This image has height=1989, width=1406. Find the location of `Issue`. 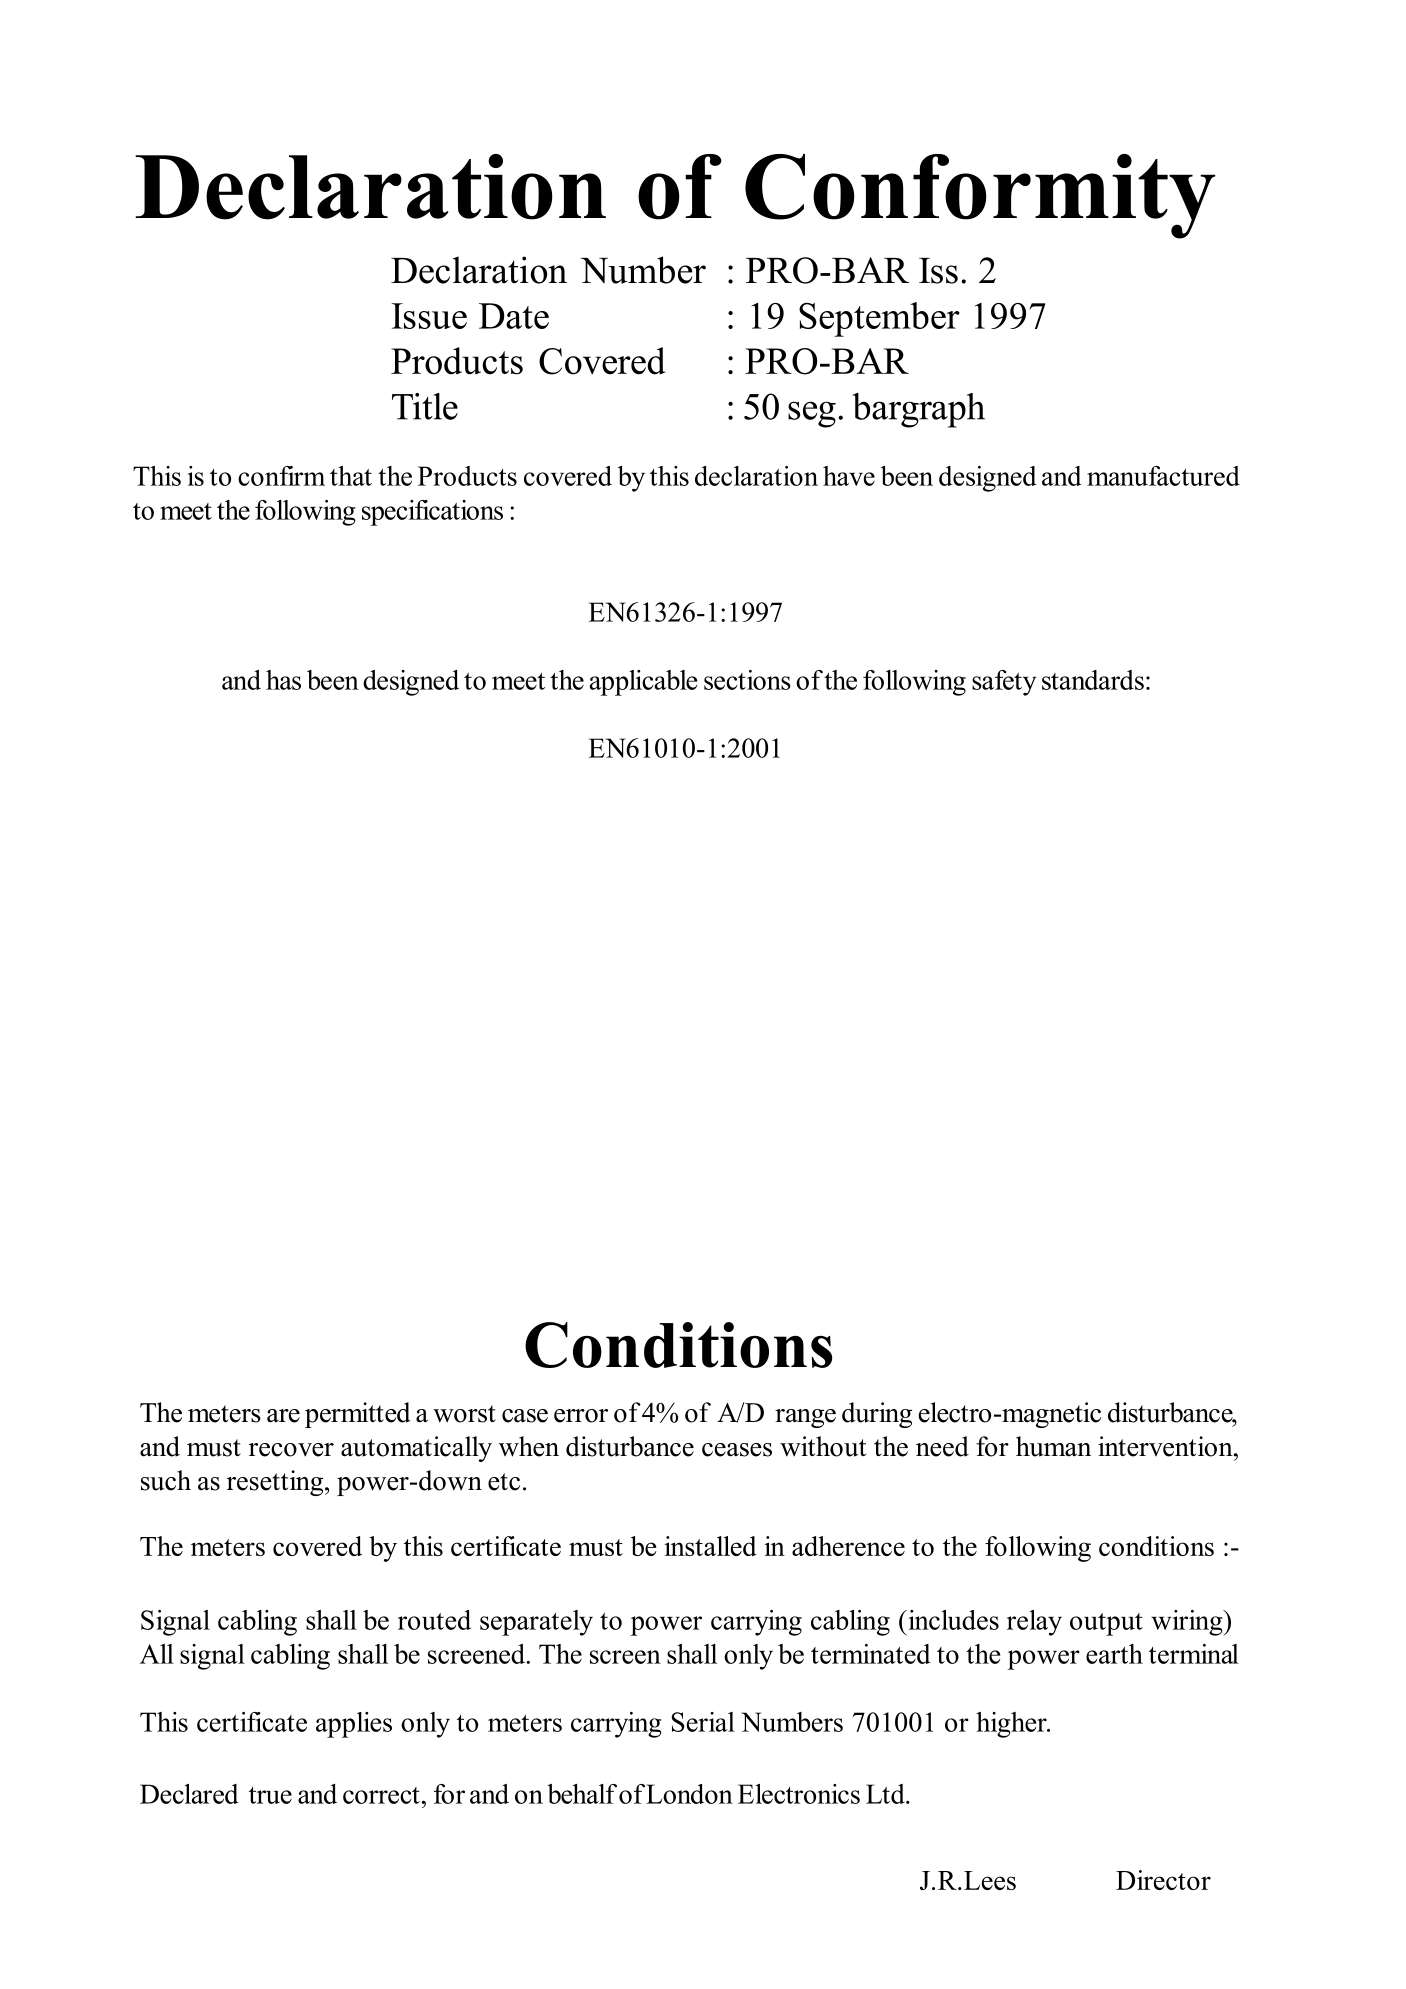

Issue is located at coordinates (429, 316).
